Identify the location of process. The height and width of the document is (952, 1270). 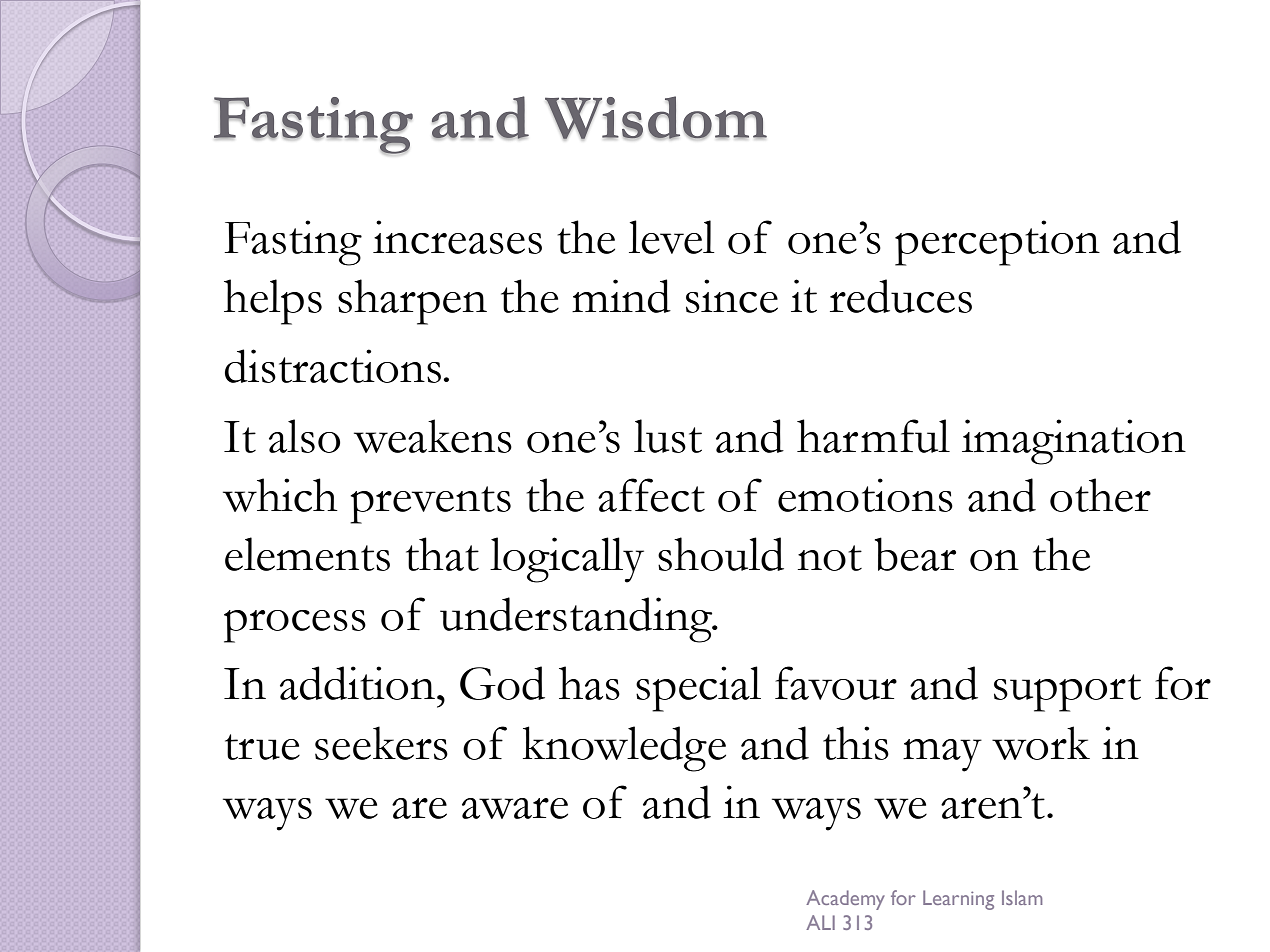
(295, 626).
